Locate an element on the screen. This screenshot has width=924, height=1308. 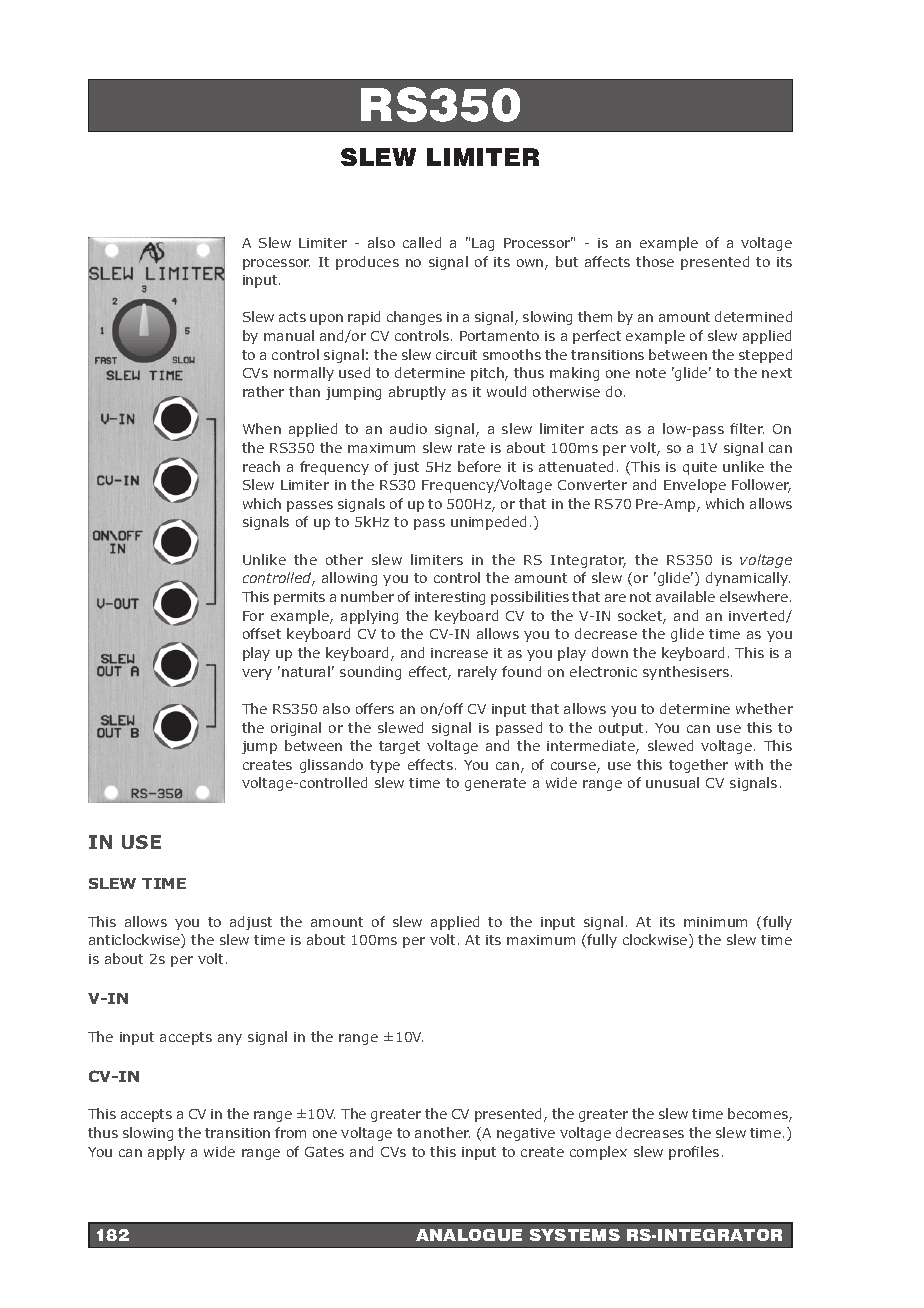
original is located at coordinates (296, 729).
